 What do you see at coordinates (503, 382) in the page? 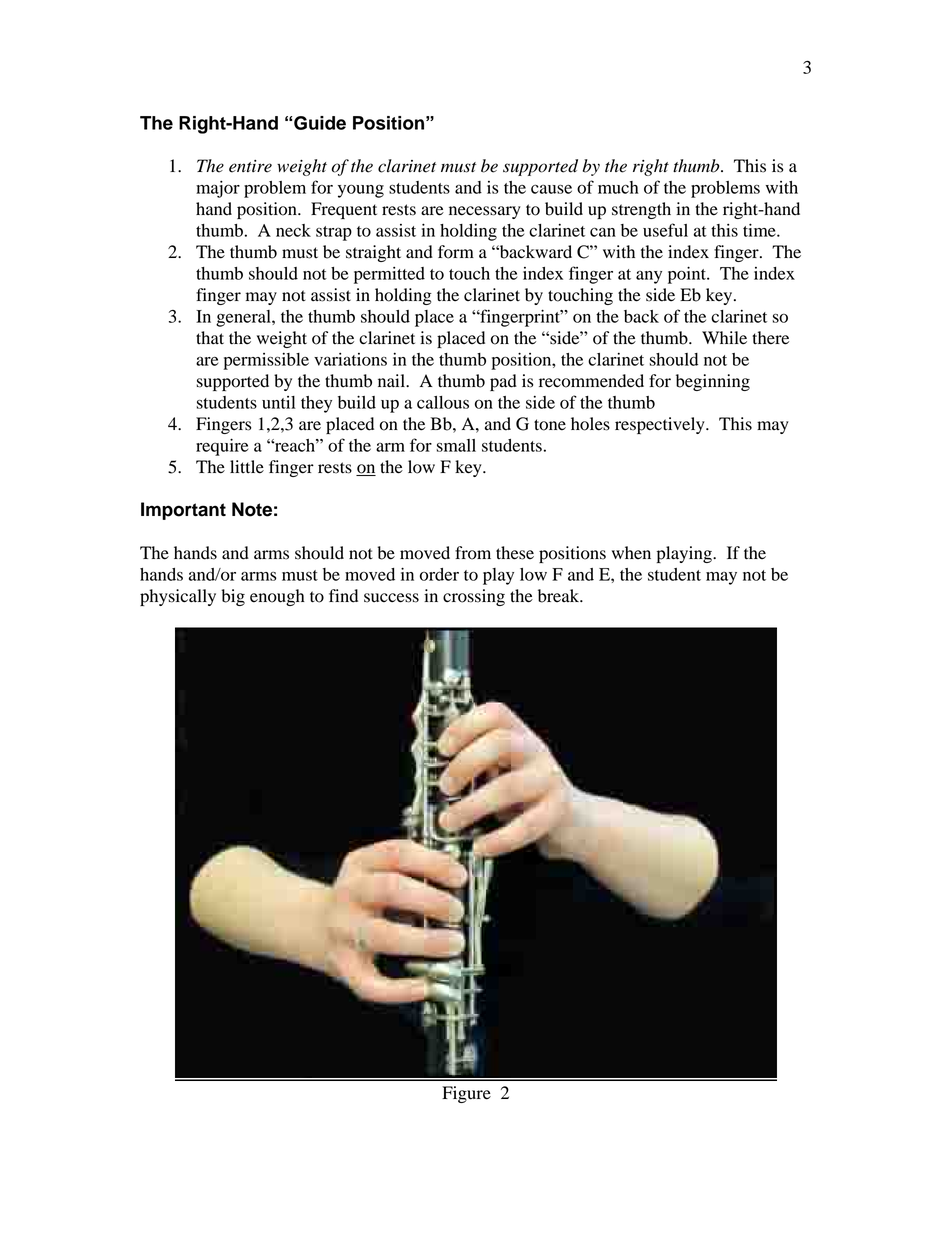
I see `pad` at bounding box center [503, 382].
